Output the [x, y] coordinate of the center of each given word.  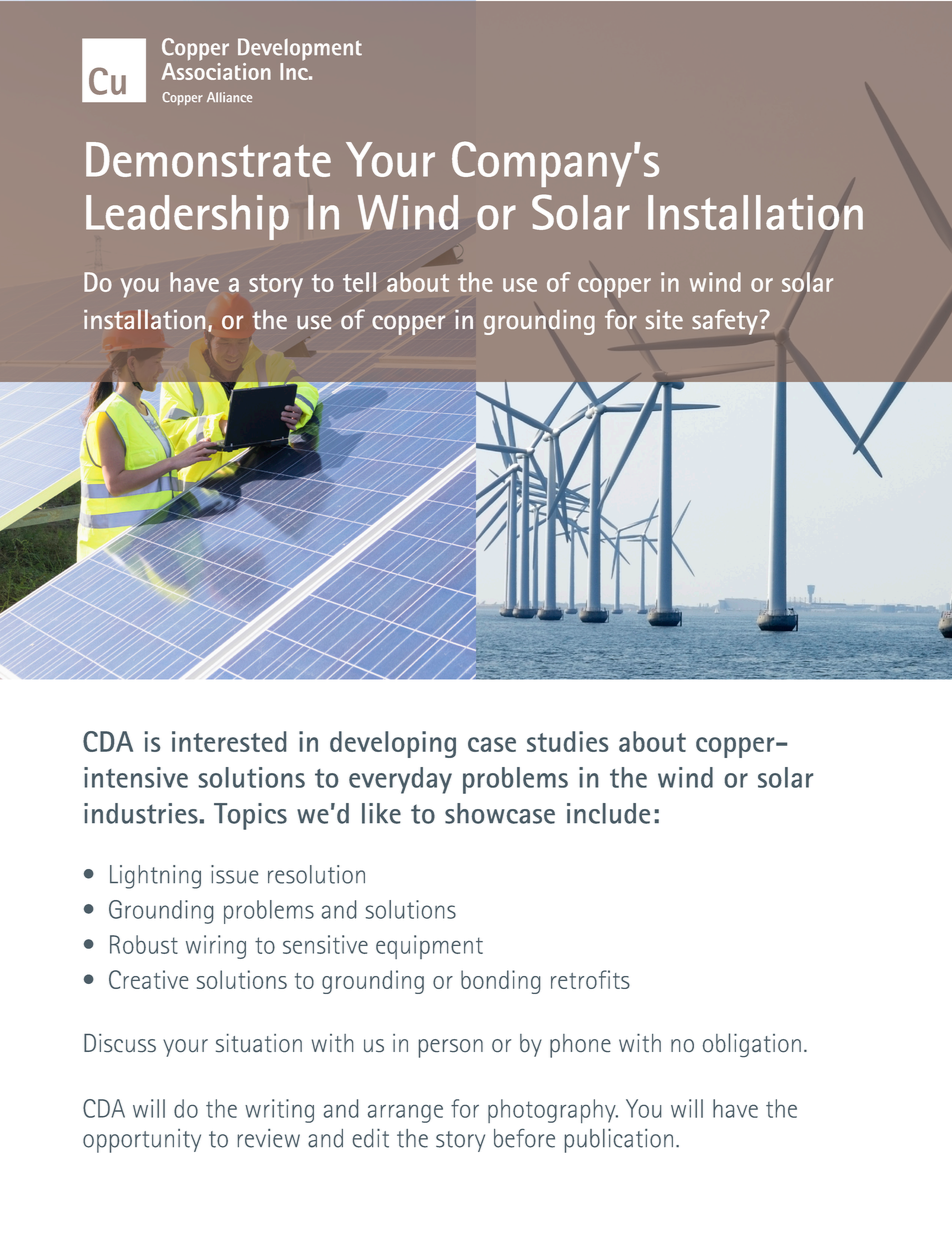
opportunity [142, 1141]
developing [393, 744]
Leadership [187, 217]
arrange [405, 1114]
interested [229, 741]
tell [359, 282]
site [664, 319]
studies [567, 741]
